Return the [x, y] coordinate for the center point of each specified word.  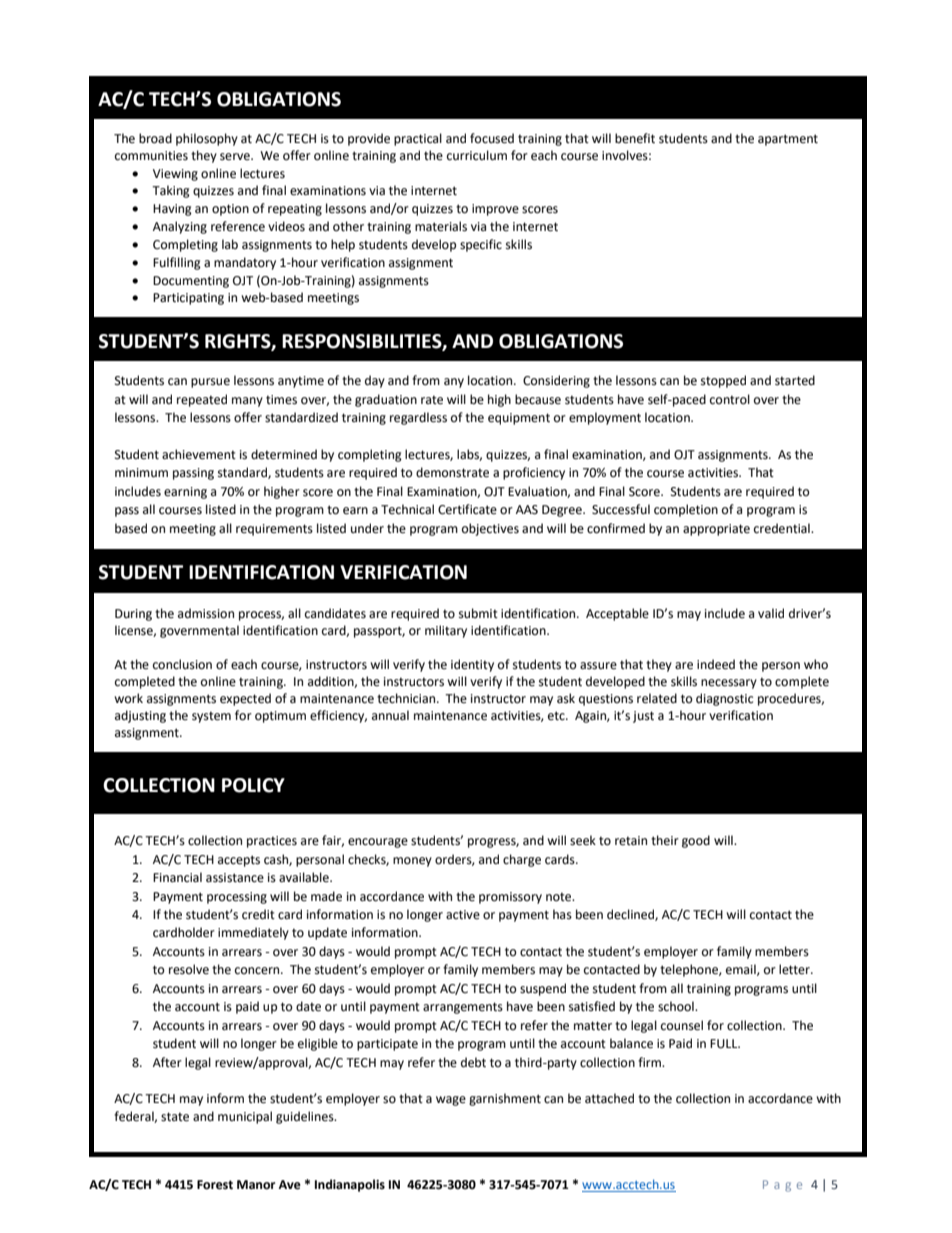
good [696, 841]
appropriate [716, 530]
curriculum [477, 155]
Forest [215, 1185]
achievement [199, 454]
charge [522, 860]
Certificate [467, 509]
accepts [239, 861]
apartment [788, 140]
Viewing [175, 175]
